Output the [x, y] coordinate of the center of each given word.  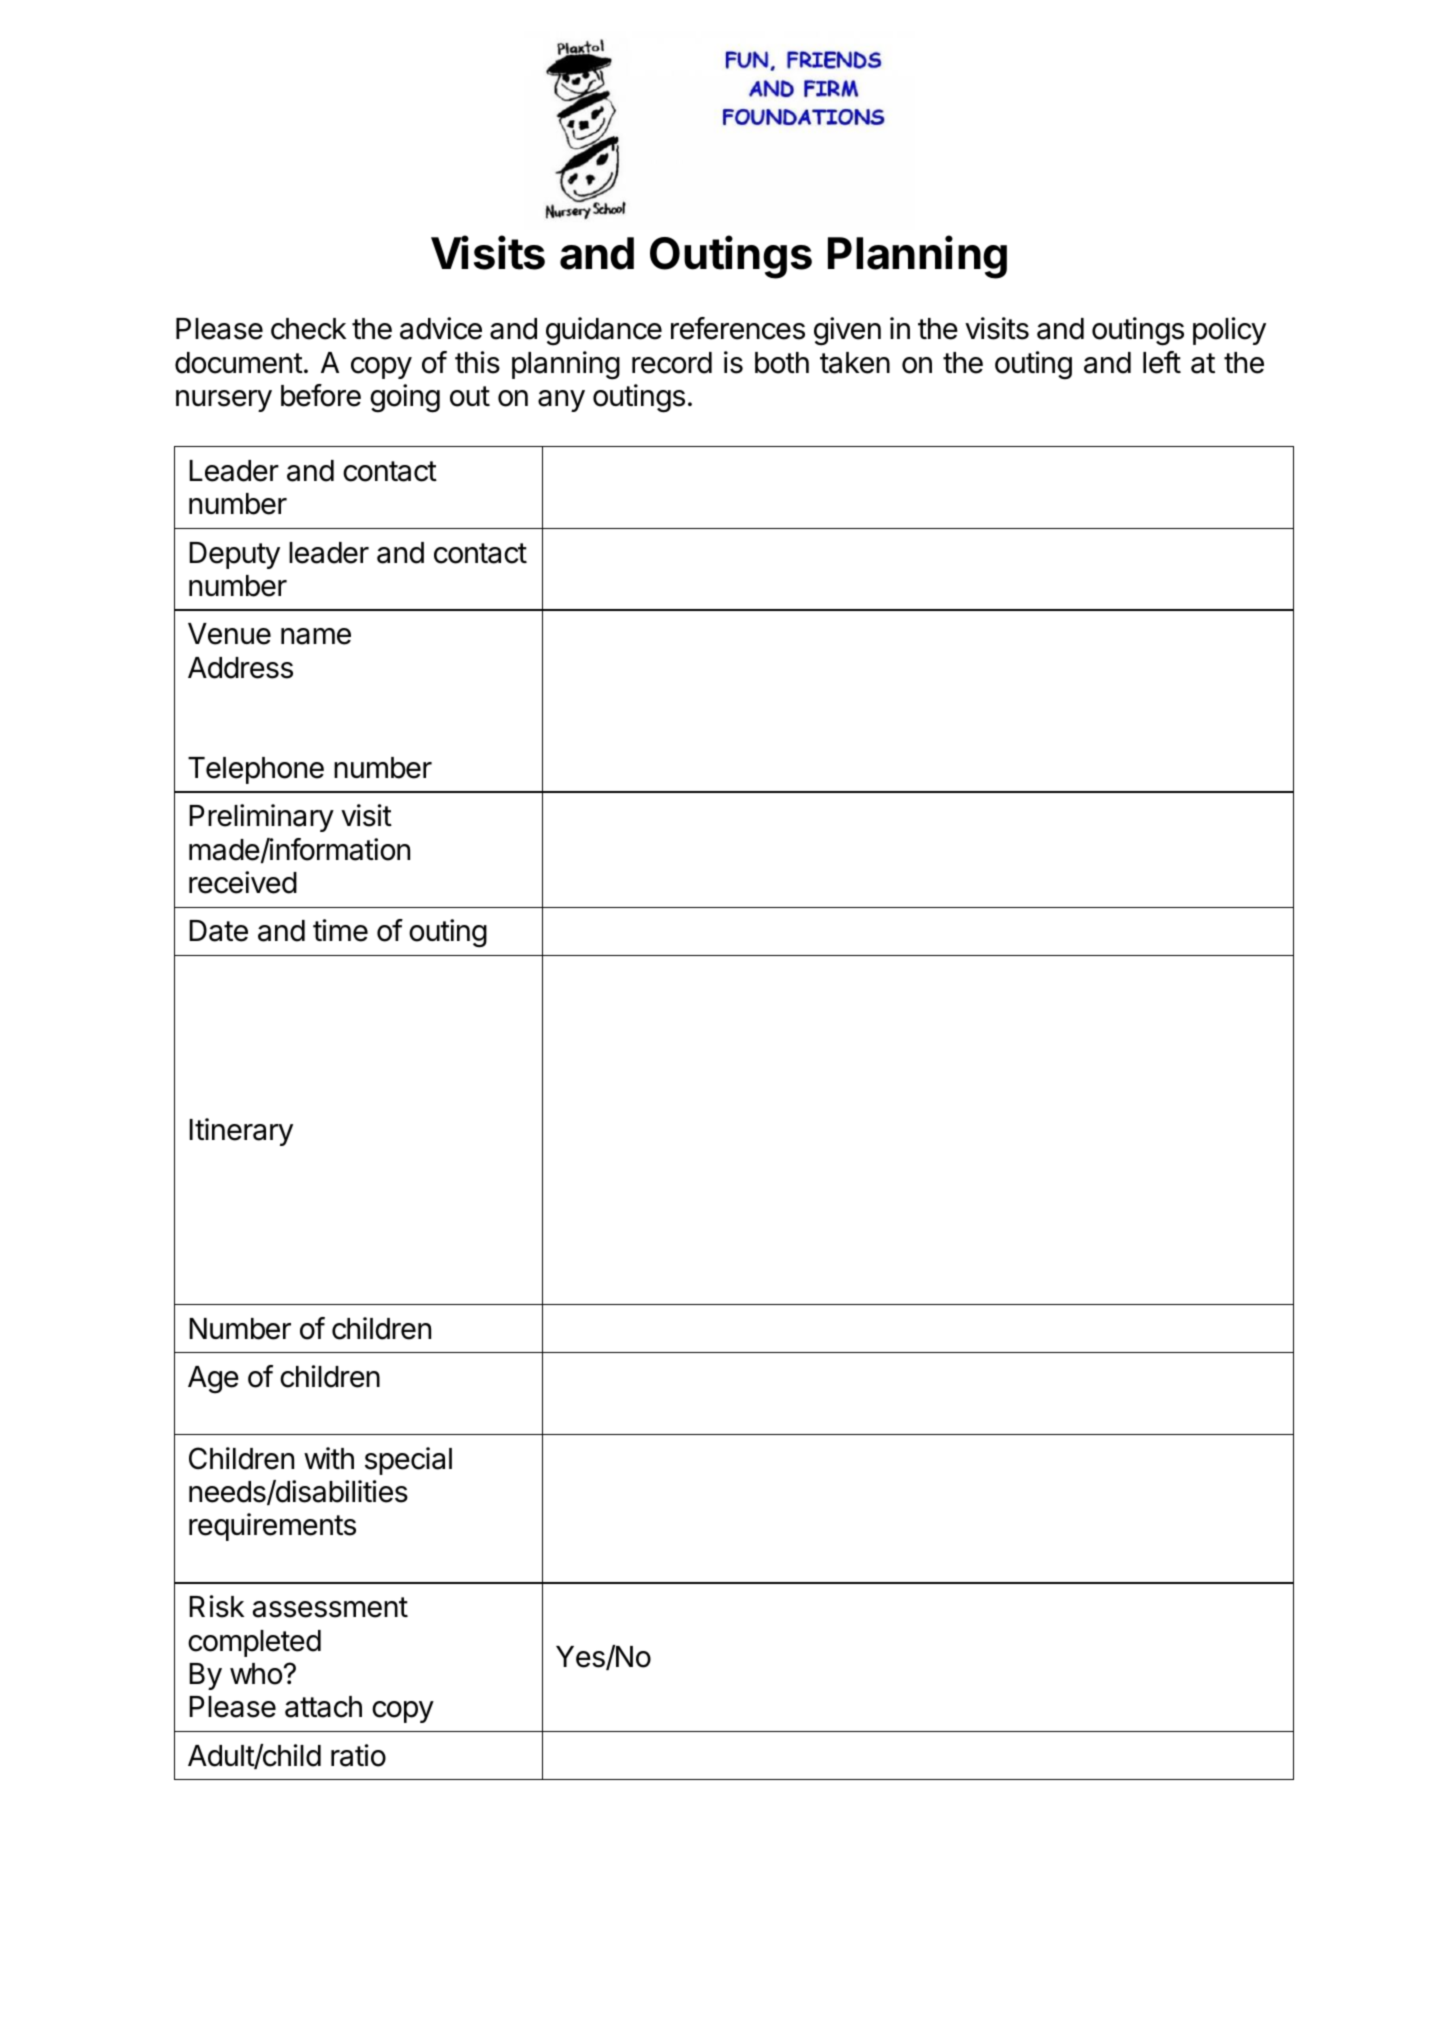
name [316, 636]
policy [1229, 331]
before [321, 395]
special [408, 1461]
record [672, 363]
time [340, 930]
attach [323, 1707]
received [243, 882]
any [561, 401]
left [1162, 362]
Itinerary [241, 1132]
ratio [358, 1755]
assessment [330, 1607]
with [329, 1458]
